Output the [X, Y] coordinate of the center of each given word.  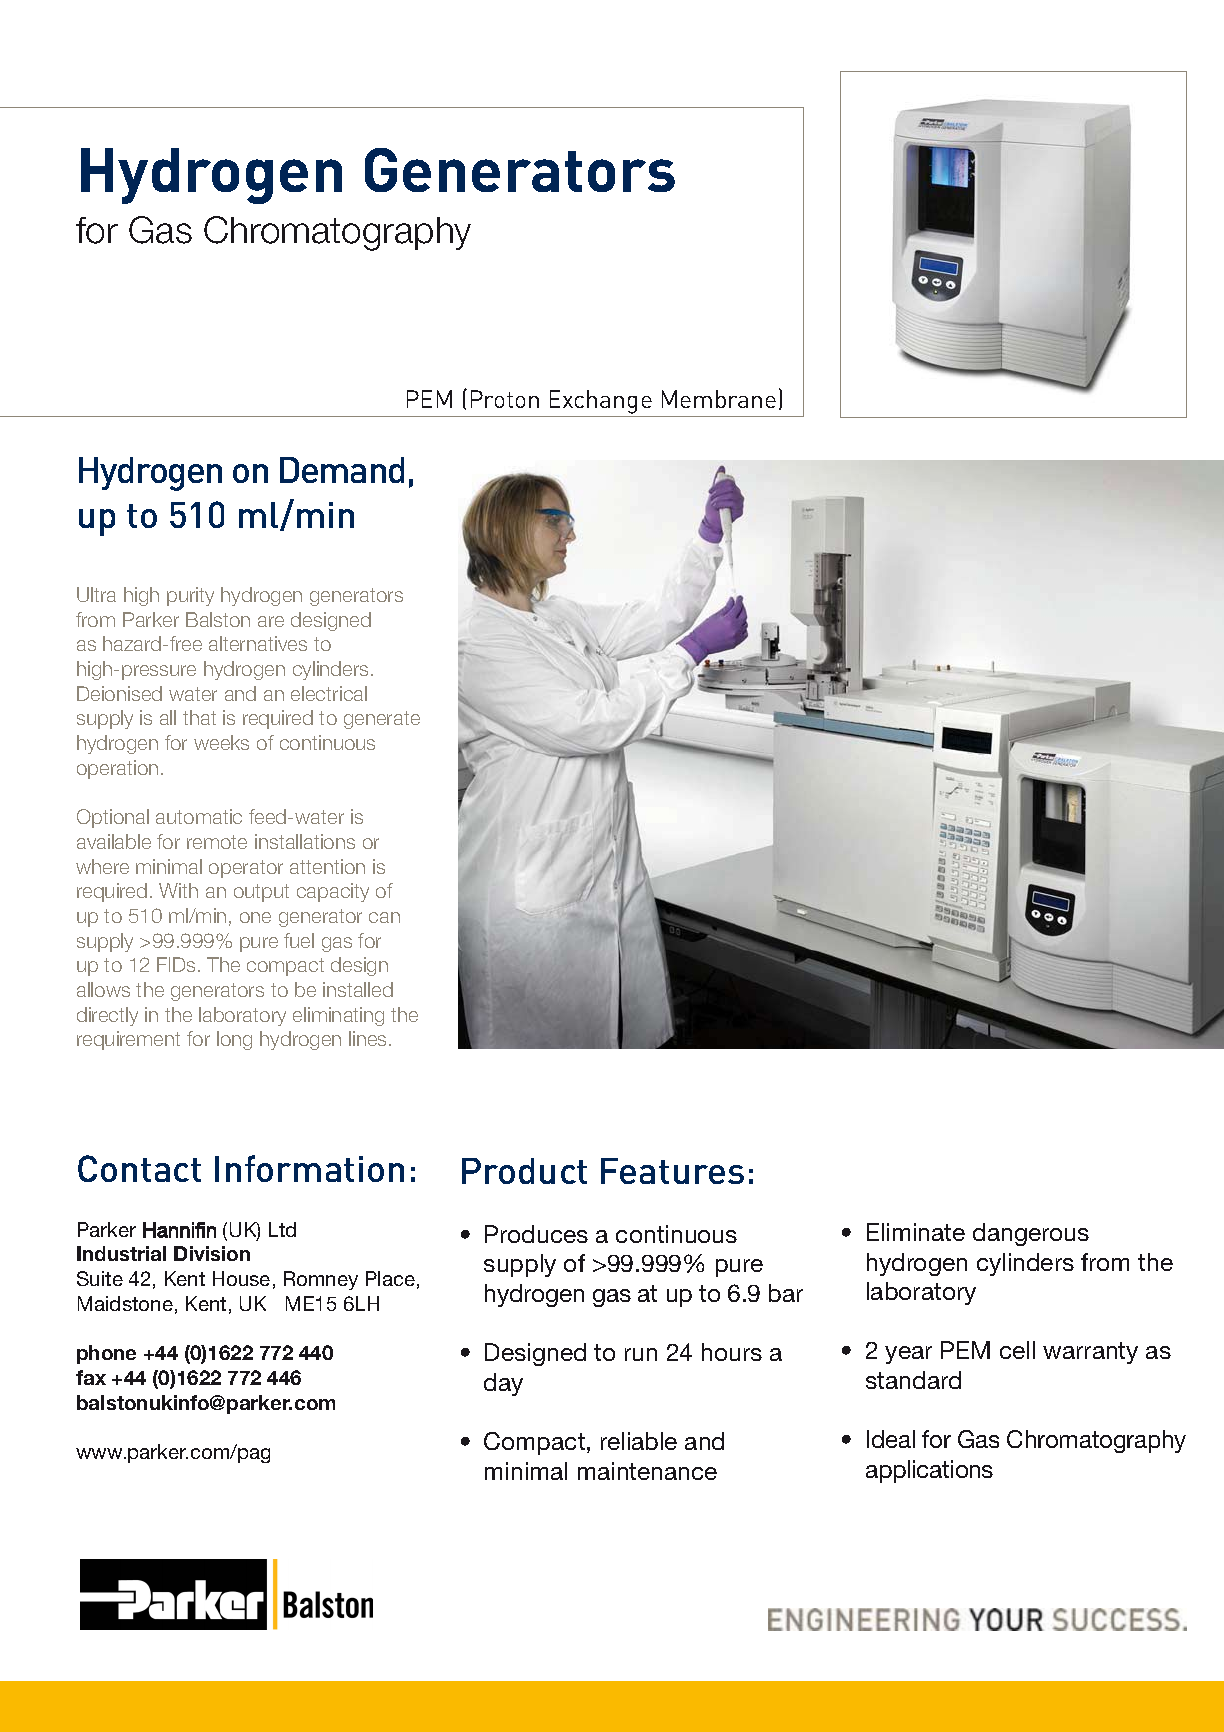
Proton [505, 399]
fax [91, 1377]
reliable [639, 1441]
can [384, 917]
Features [672, 1171]
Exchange [601, 402]
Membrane [719, 399]
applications [929, 1471]
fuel [299, 940]
